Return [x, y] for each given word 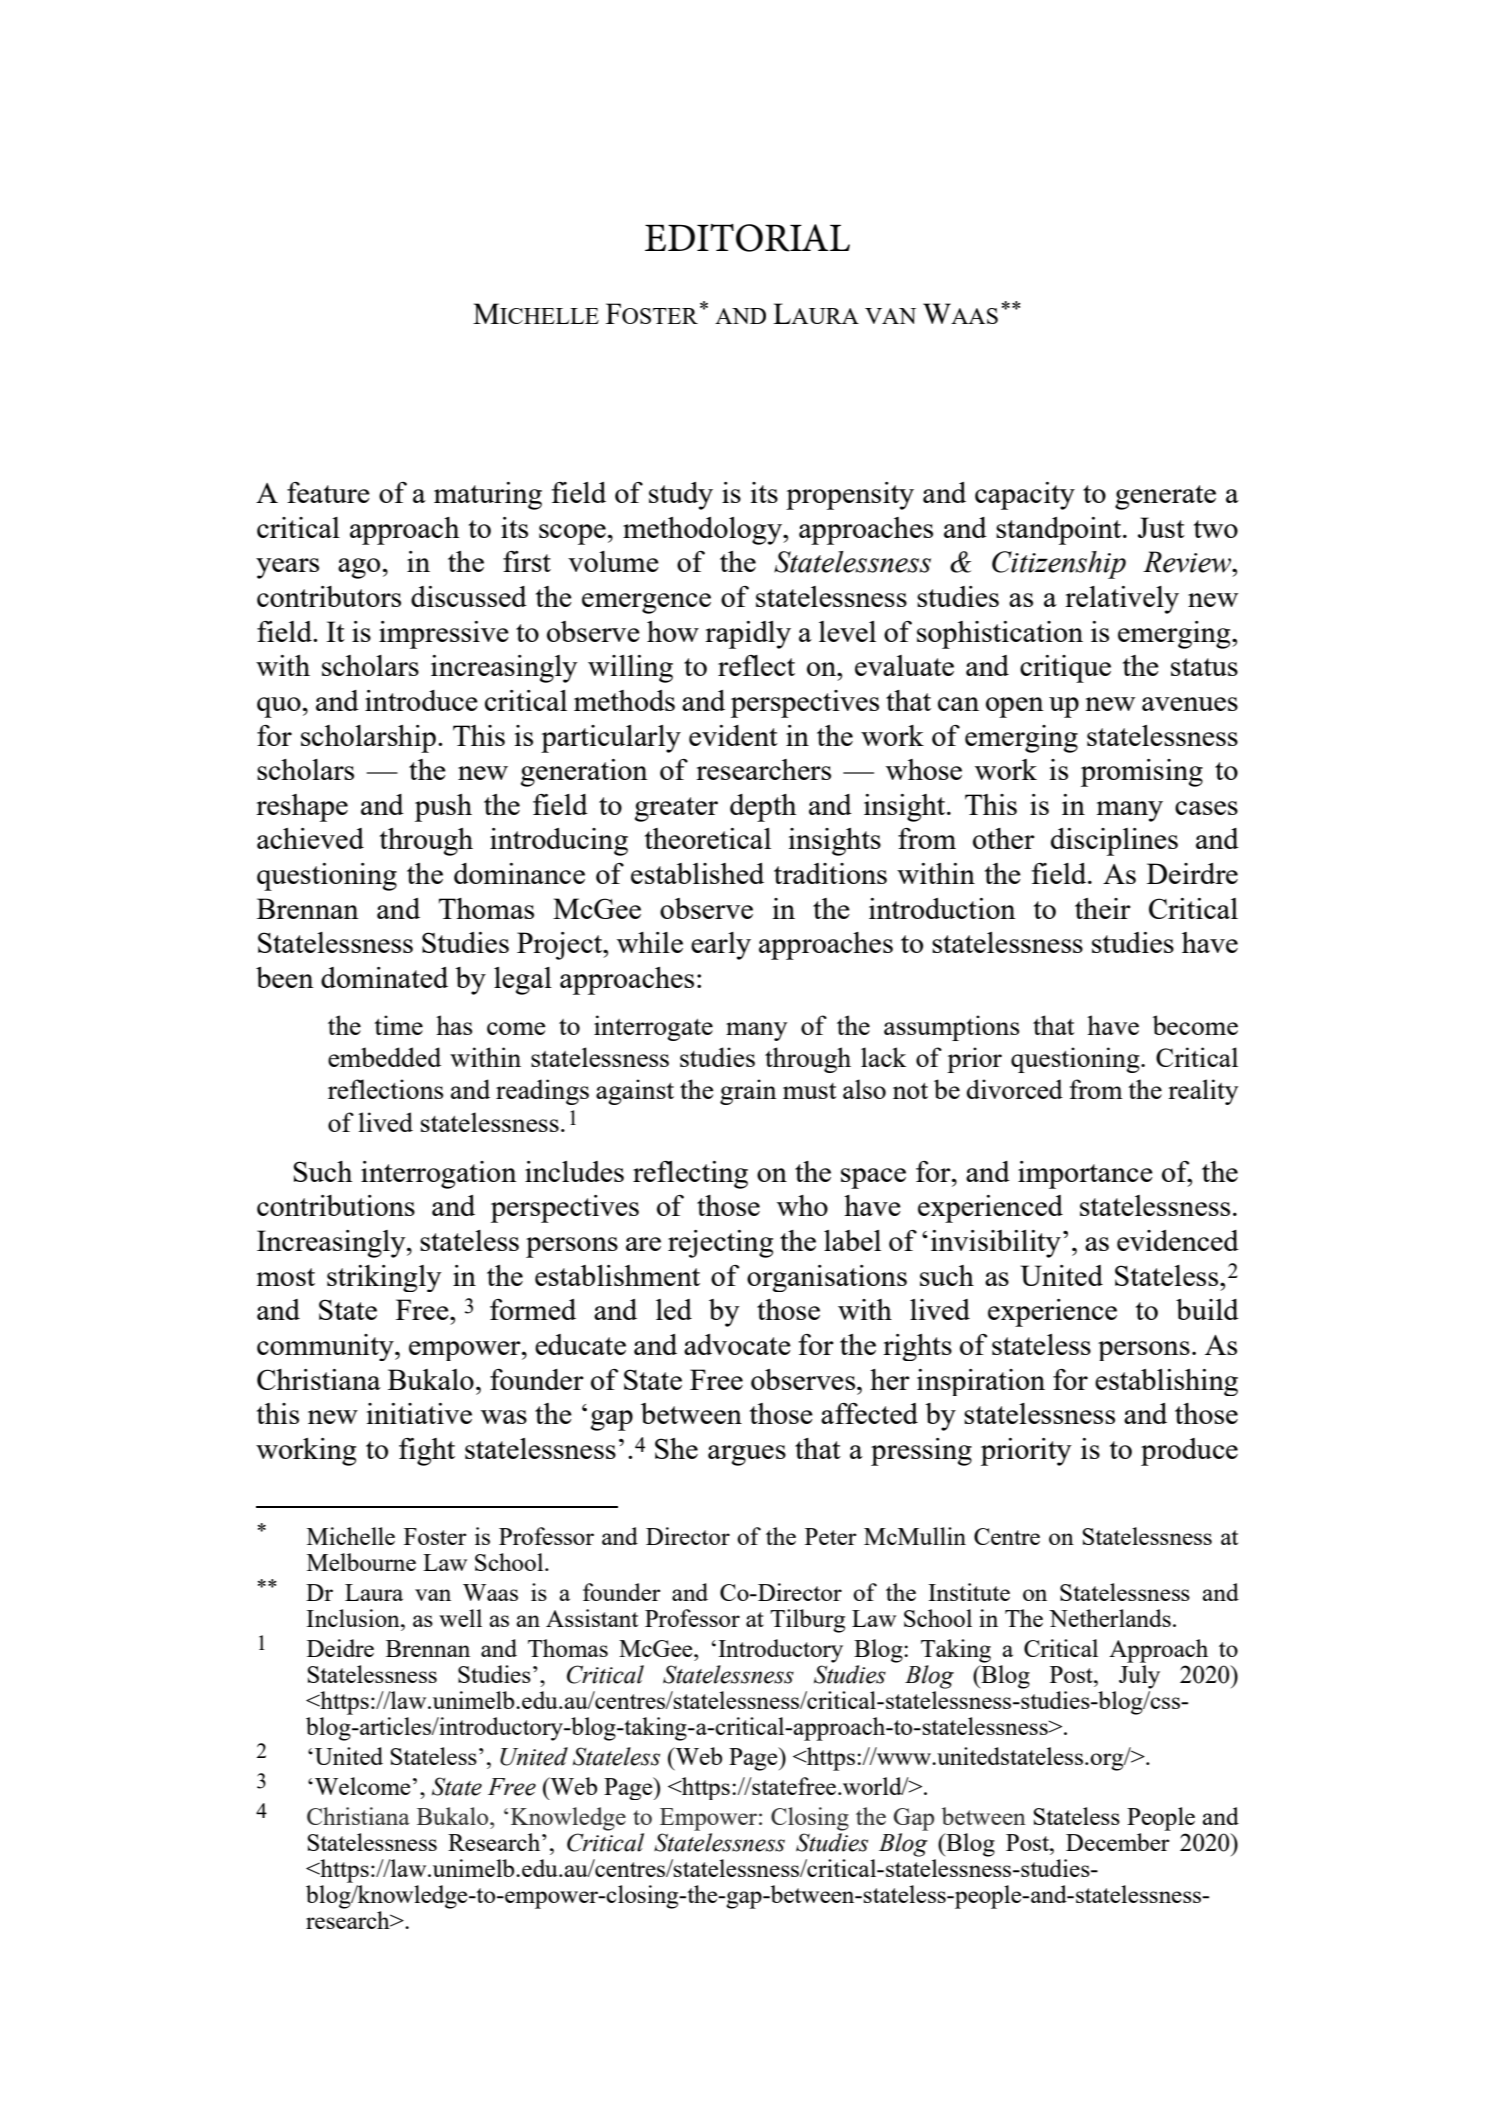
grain [748, 1092]
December [1118, 1842]
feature [328, 492]
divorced [1015, 1089]
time [398, 1025]
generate [1165, 497]
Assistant [592, 1618]
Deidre [340, 1648]
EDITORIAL [747, 238]
